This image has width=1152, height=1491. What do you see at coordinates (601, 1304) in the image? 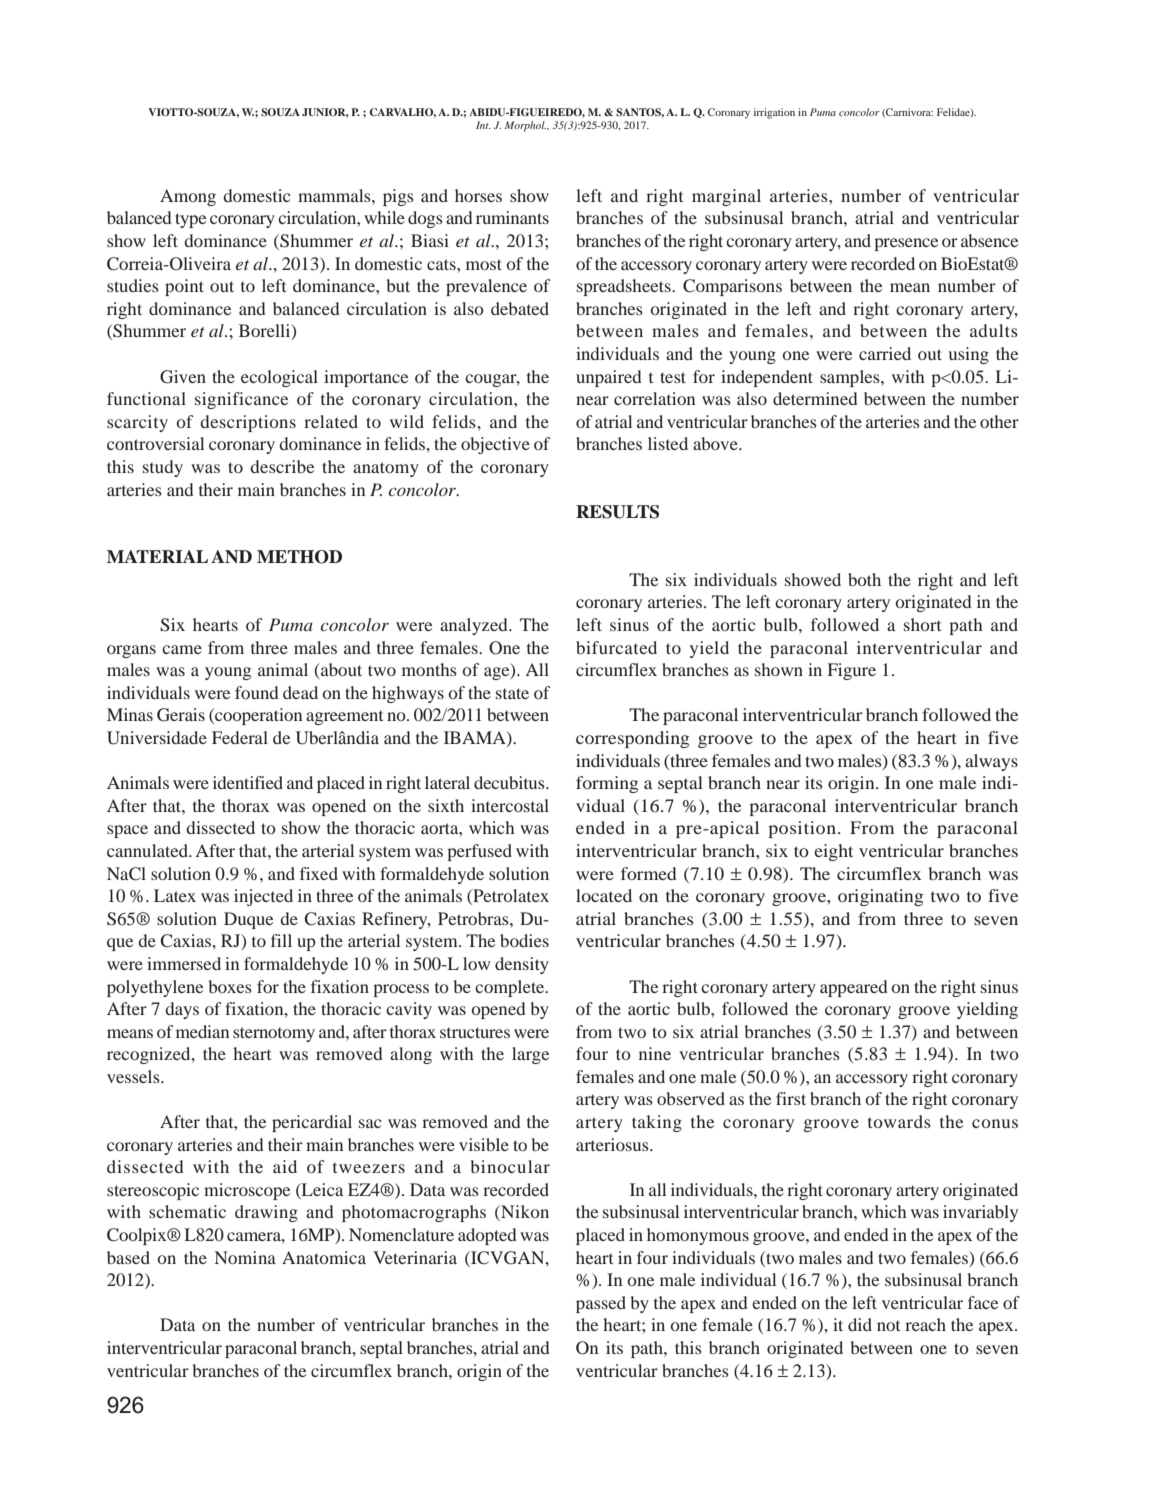
I see `passed` at bounding box center [601, 1304].
